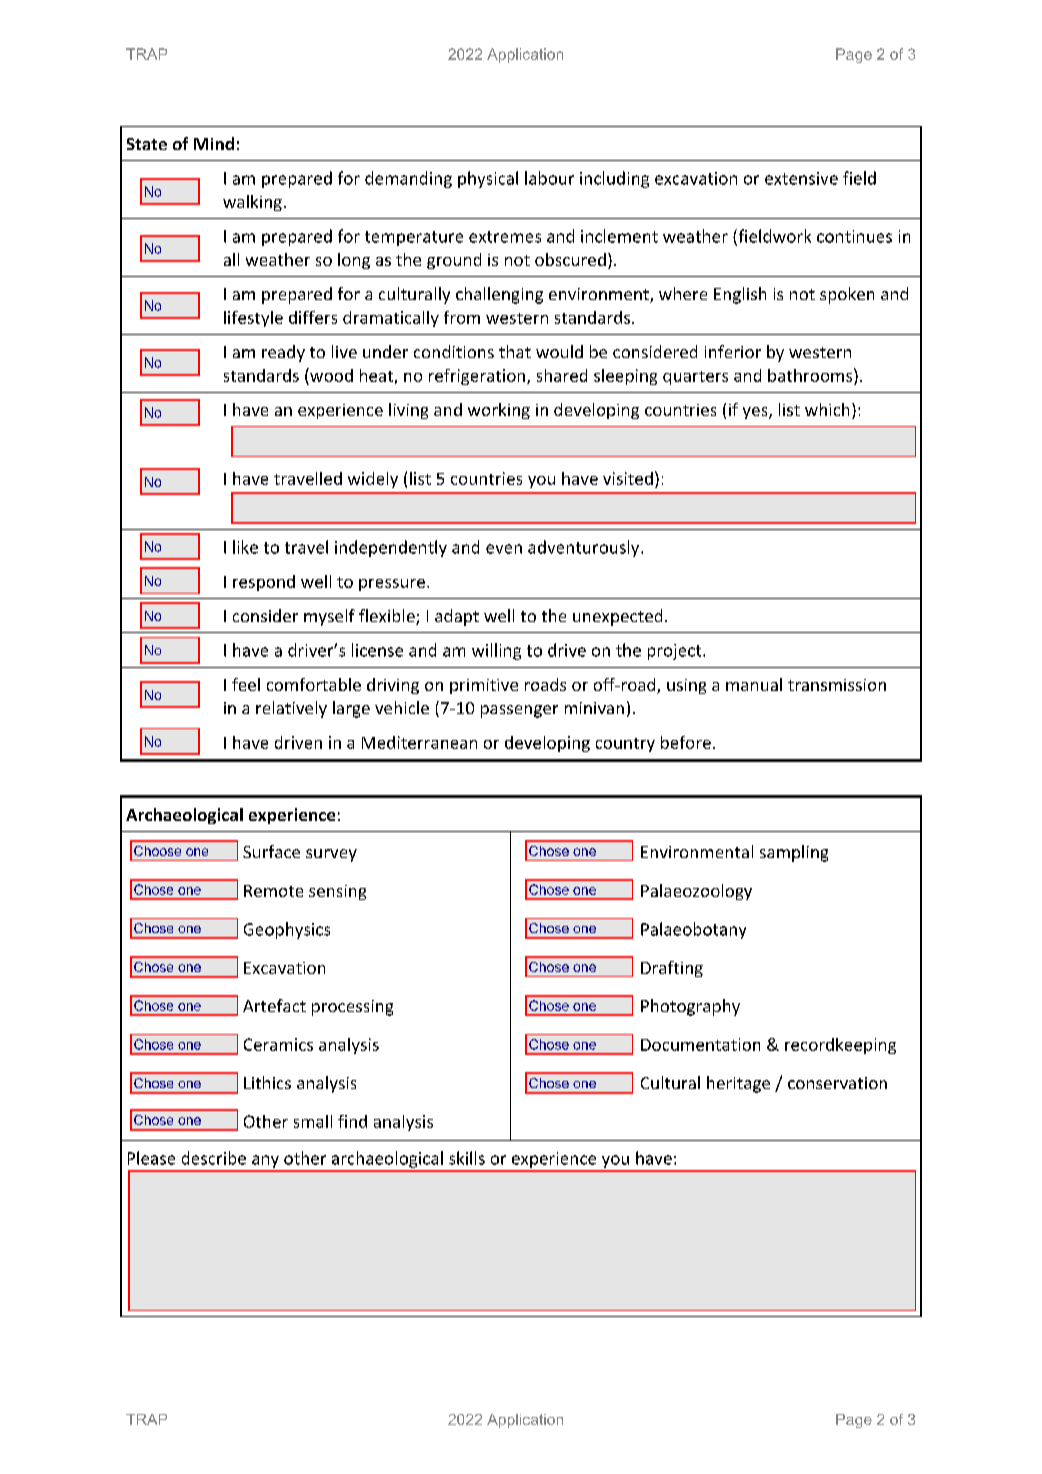 The width and height of the image is (1042, 1474). What do you see at coordinates (214, 1158) in the image?
I see `describe` at bounding box center [214, 1158].
